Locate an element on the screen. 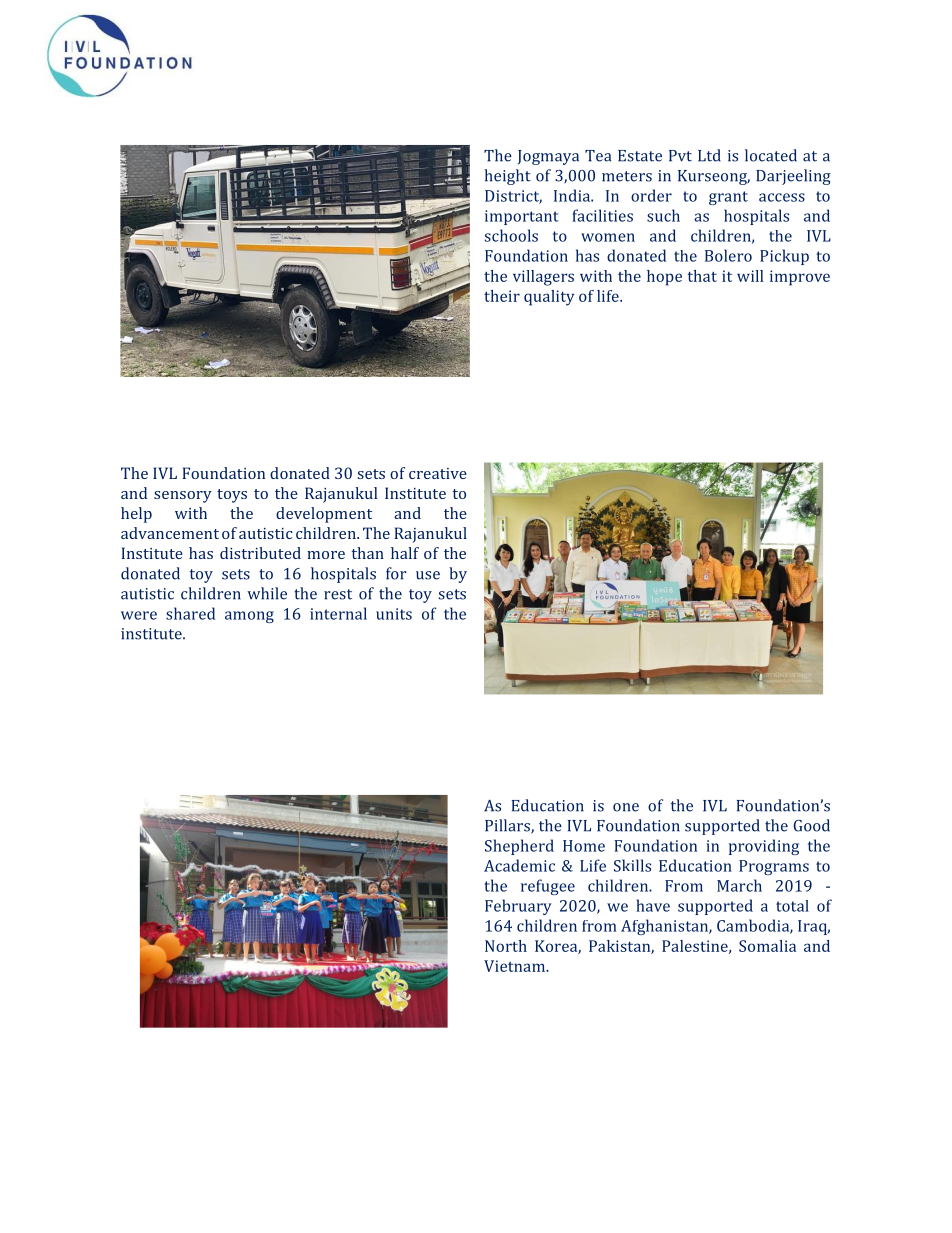 This screenshot has width=952, height=1233. Vietnam is located at coordinates (516, 966).
